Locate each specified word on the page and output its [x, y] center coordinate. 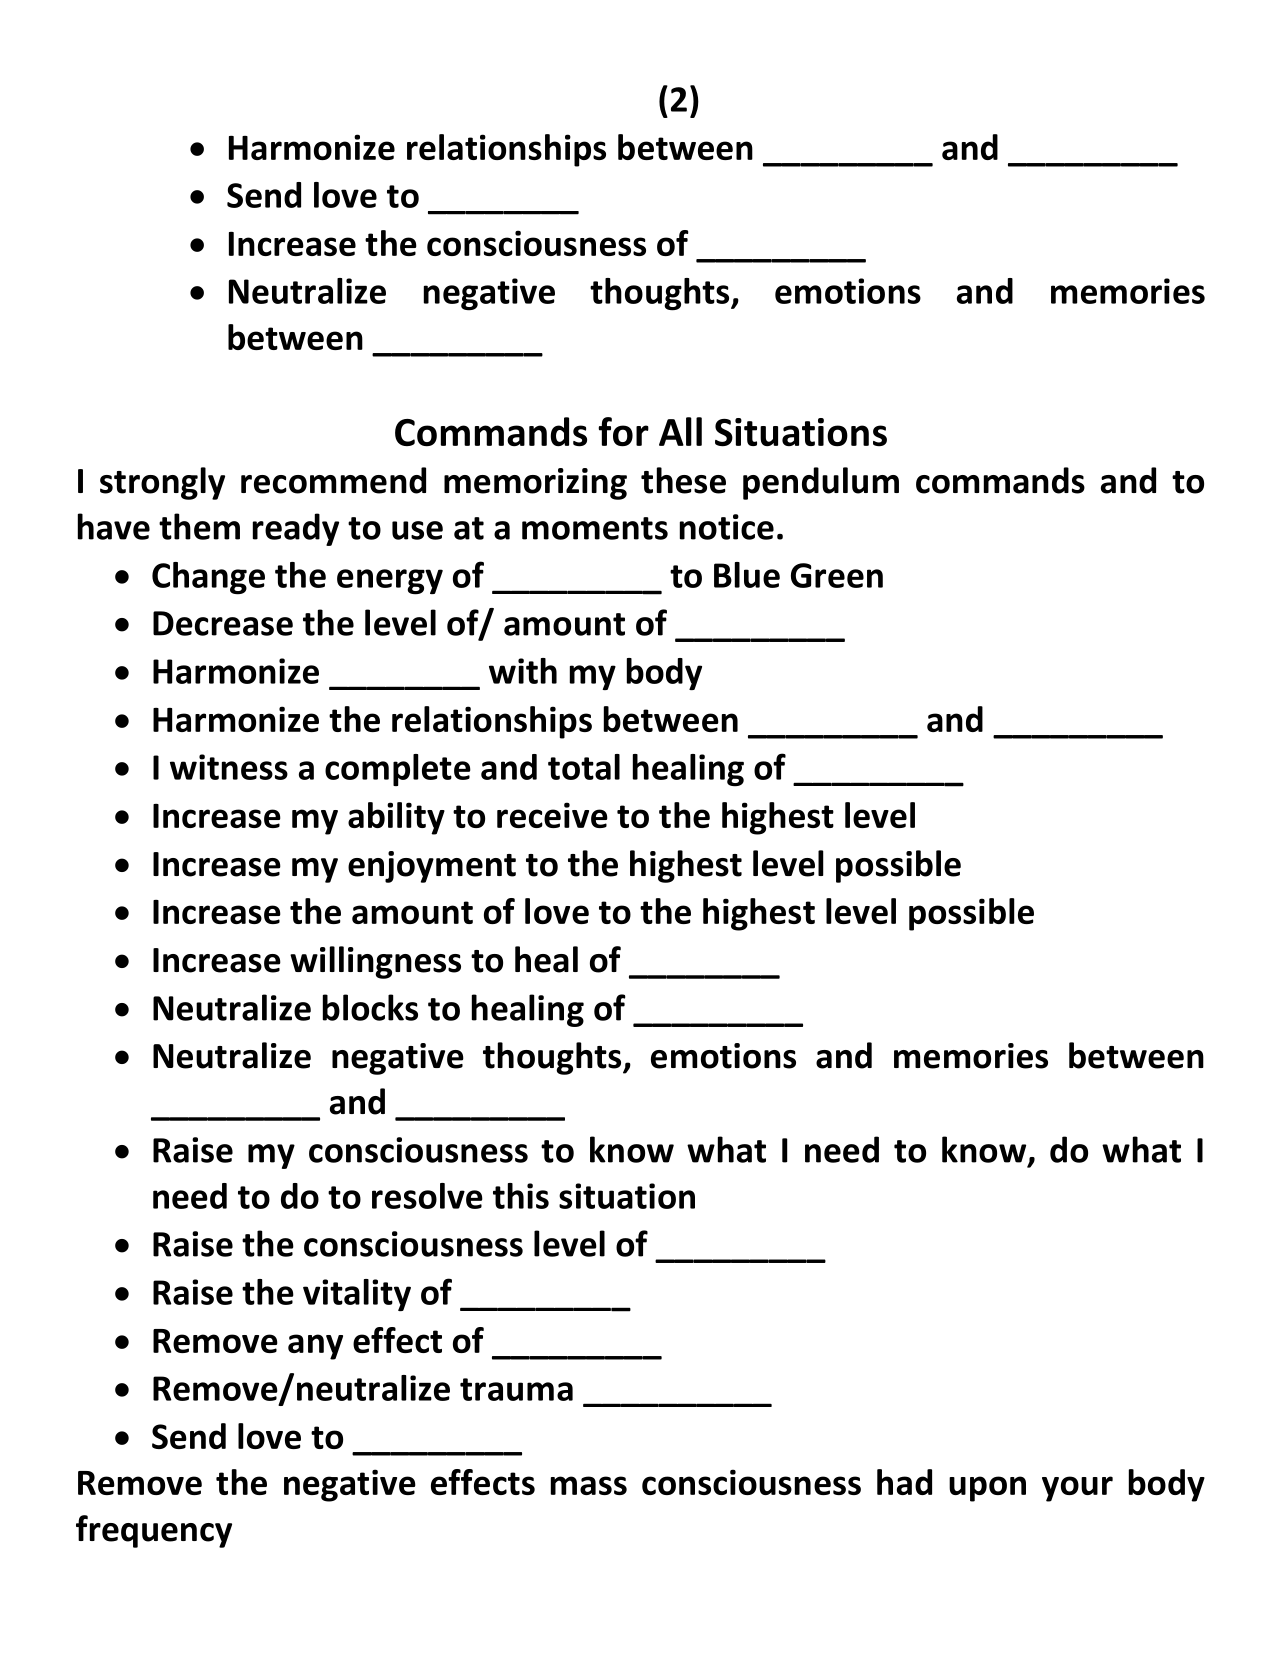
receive [552, 815]
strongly [162, 483]
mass [589, 1485]
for [623, 432]
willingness [375, 962]
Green [837, 575]
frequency [154, 1531]
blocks [370, 1007]
